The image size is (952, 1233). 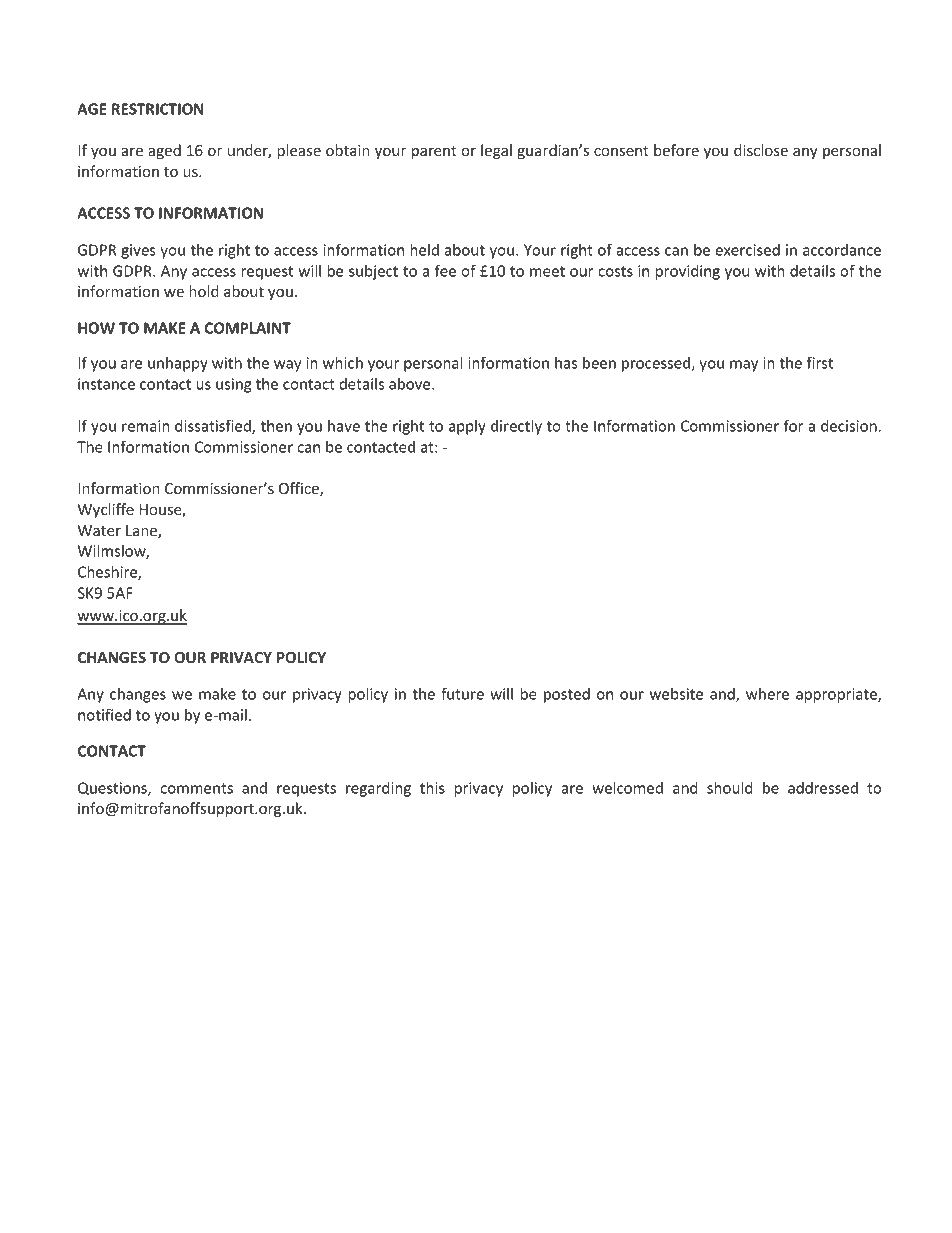 I want to click on aged, so click(x=164, y=151).
